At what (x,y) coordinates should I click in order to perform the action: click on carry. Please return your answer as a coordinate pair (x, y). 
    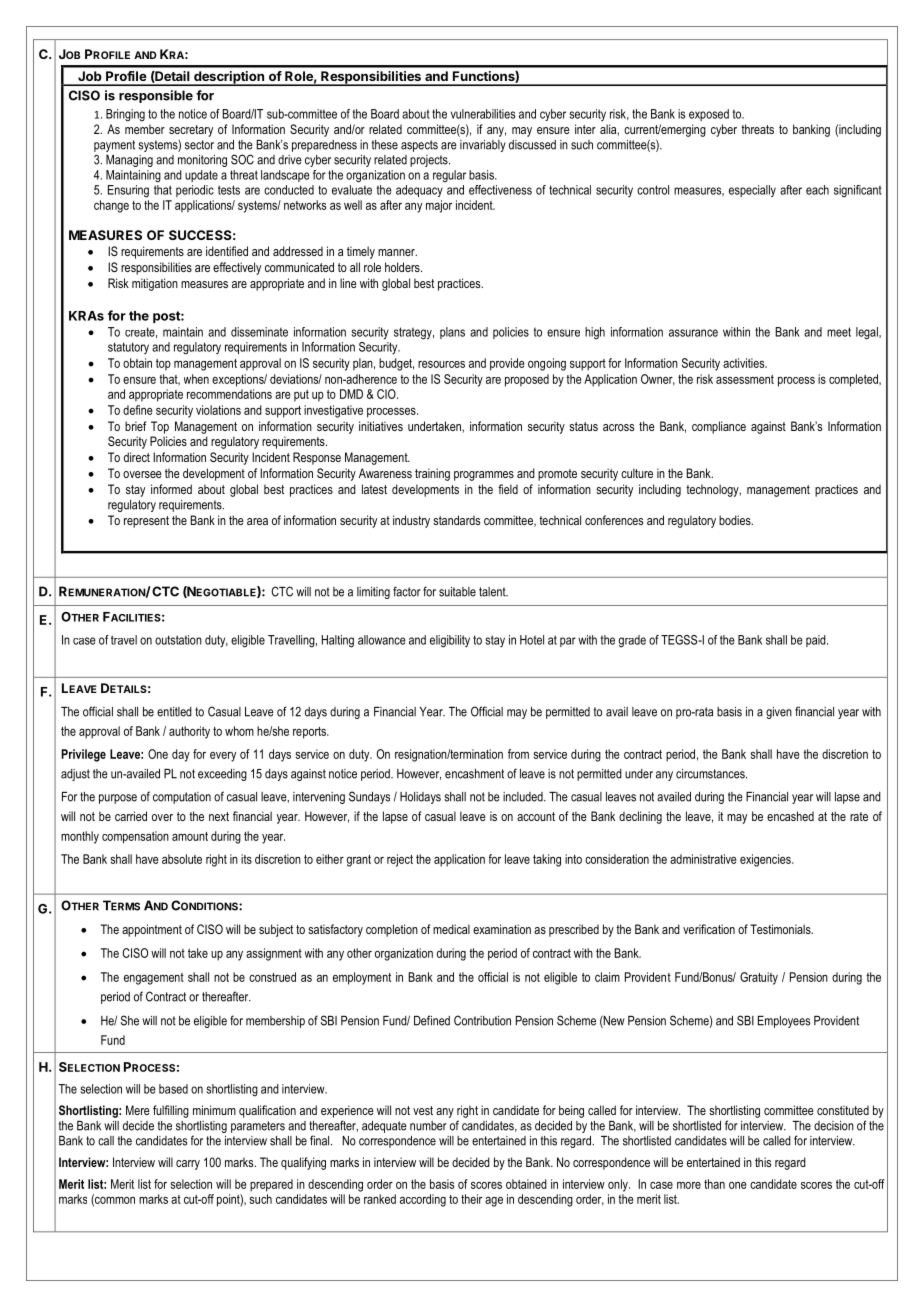
    Looking at the image, I should click on (188, 1165).
